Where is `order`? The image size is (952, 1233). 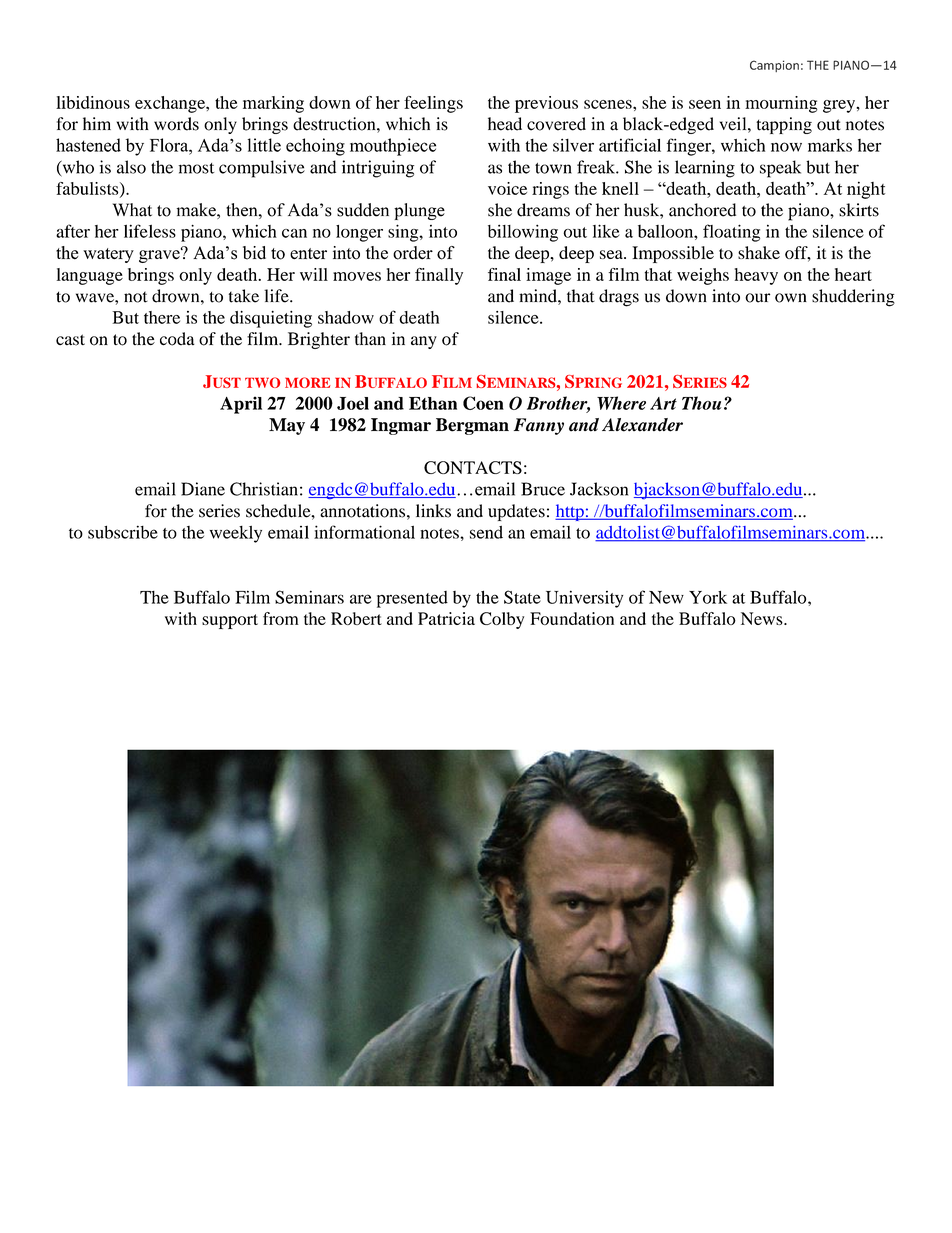 order is located at coordinates (413, 253).
